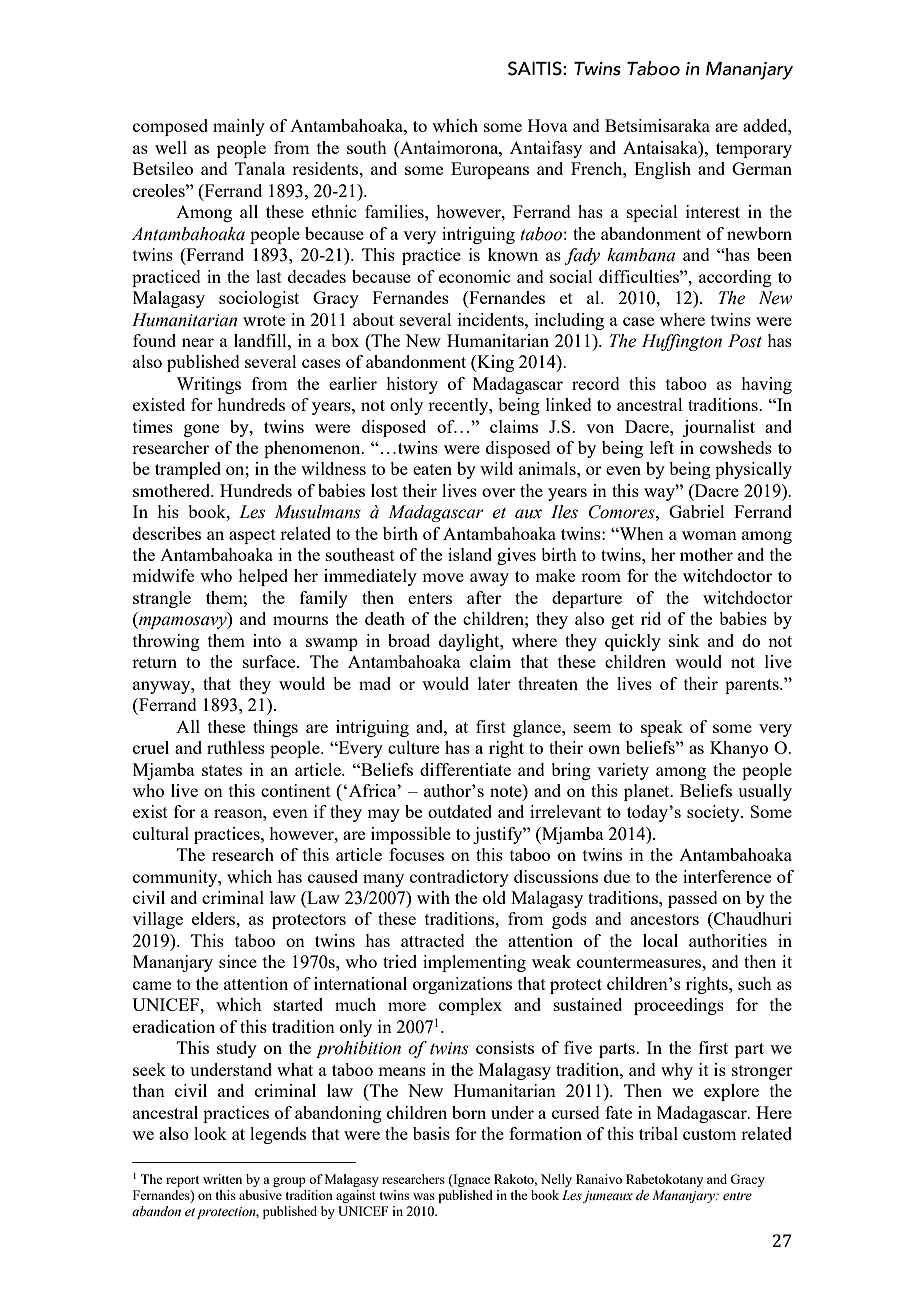 The width and height of the screenshot is (924, 1308). I want to click on later, so click(494, 683).
